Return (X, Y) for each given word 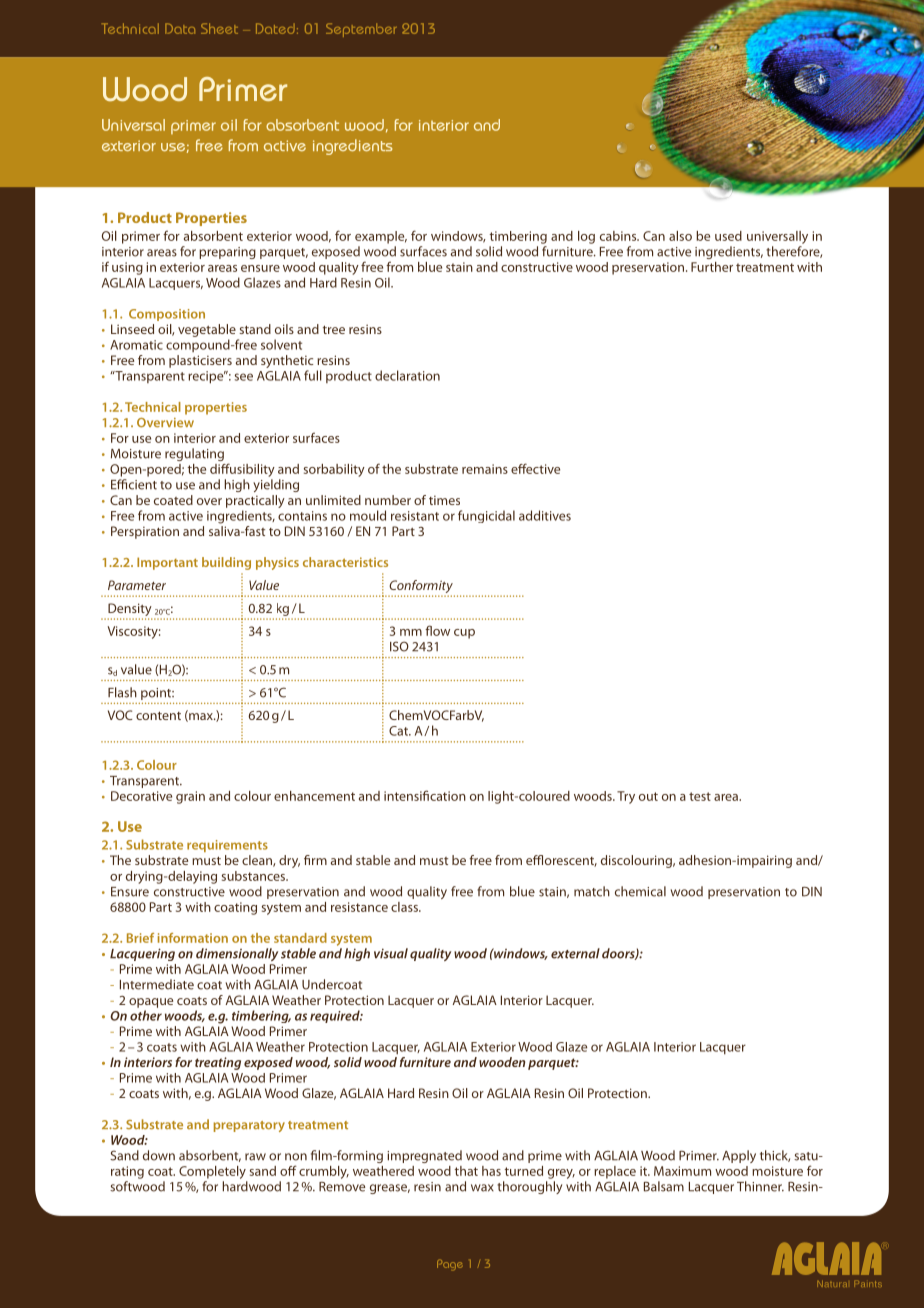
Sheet (219, 28)
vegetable (207, 330)
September (361, 30)
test (700, 796)
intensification (425, 795)
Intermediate (157, 984)
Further (712, 267)
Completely (212, 1172)
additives (545, 515)
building (226, 563)
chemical (640, 891)
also (680, 236)
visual (391, 953)
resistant (415, 516)
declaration (407, 375)
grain (190, 797)
